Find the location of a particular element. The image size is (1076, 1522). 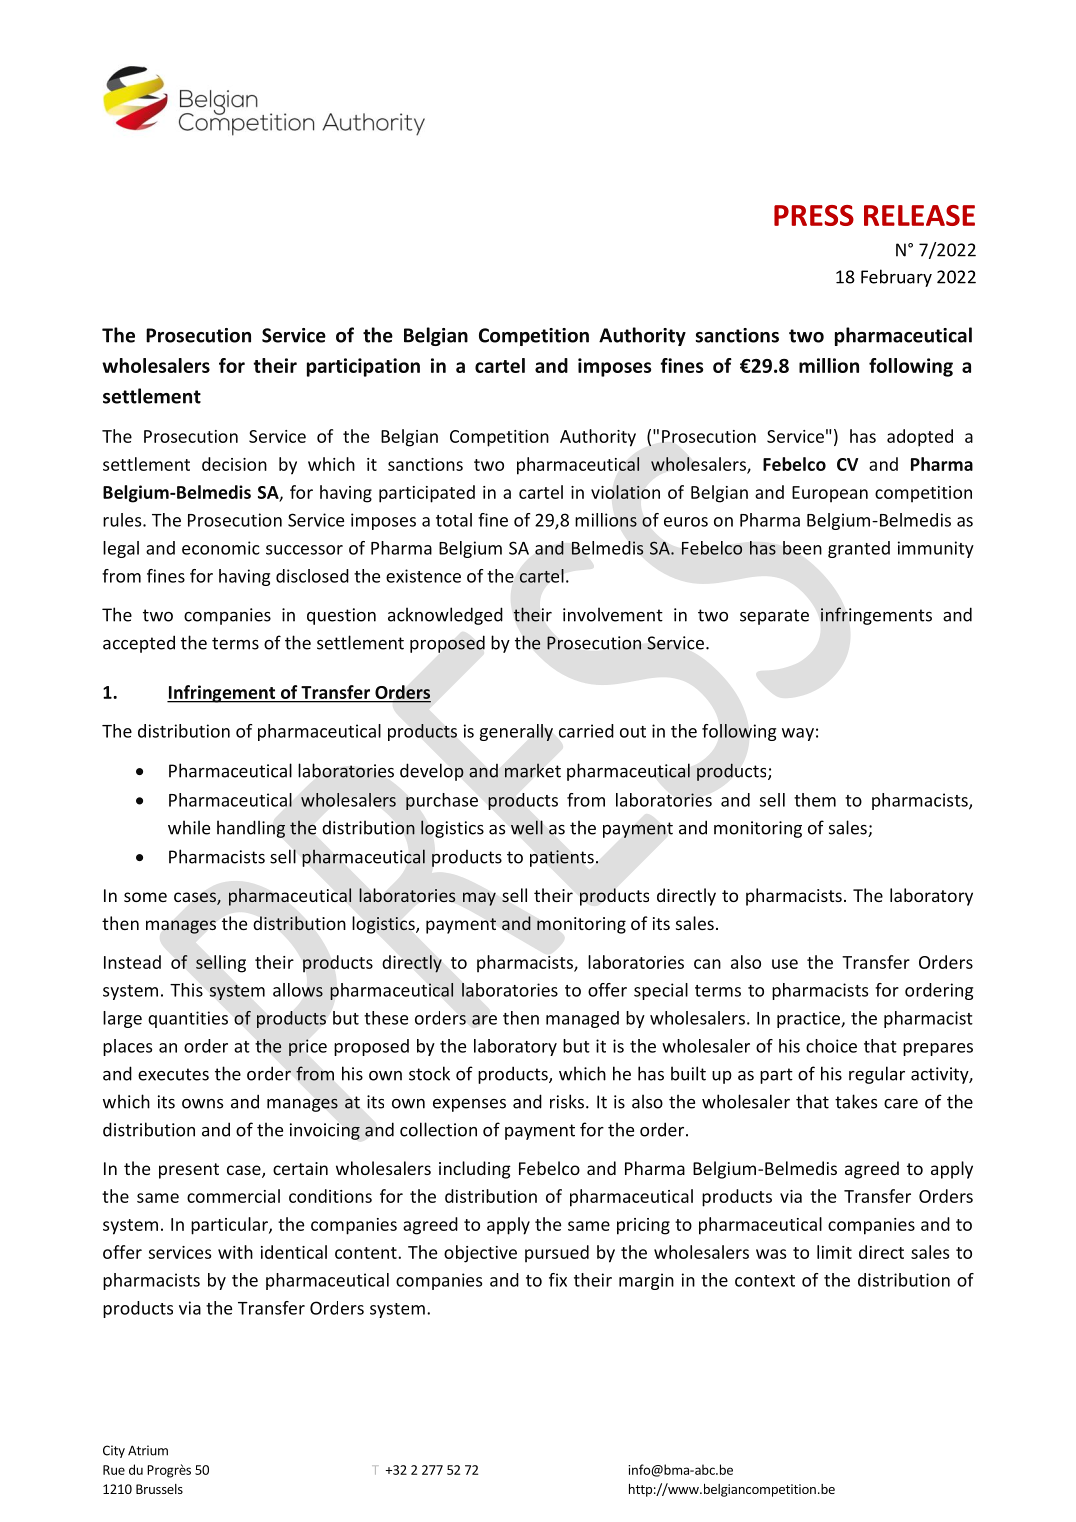

them is located at coordinates (815, 800).
